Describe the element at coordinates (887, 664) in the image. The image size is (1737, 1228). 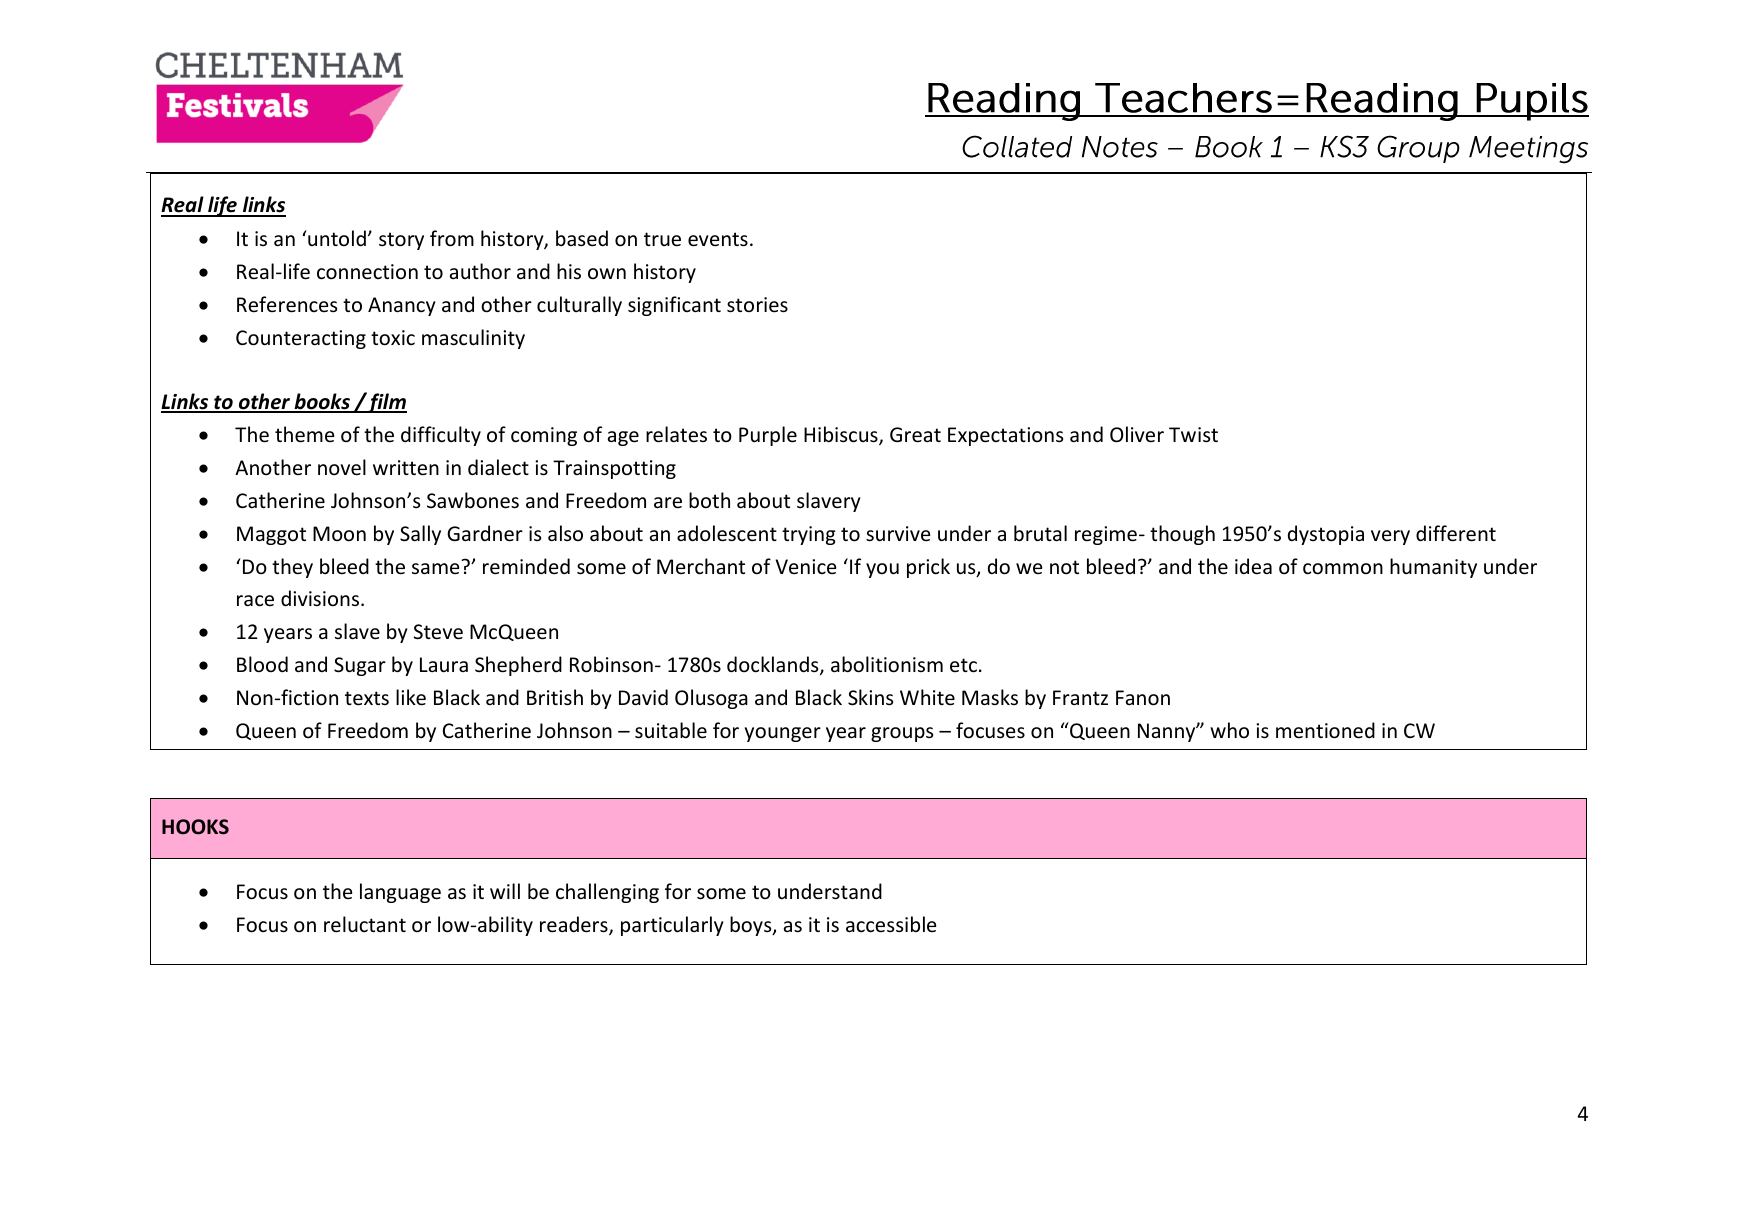
I see `abolitionism` at that location.
